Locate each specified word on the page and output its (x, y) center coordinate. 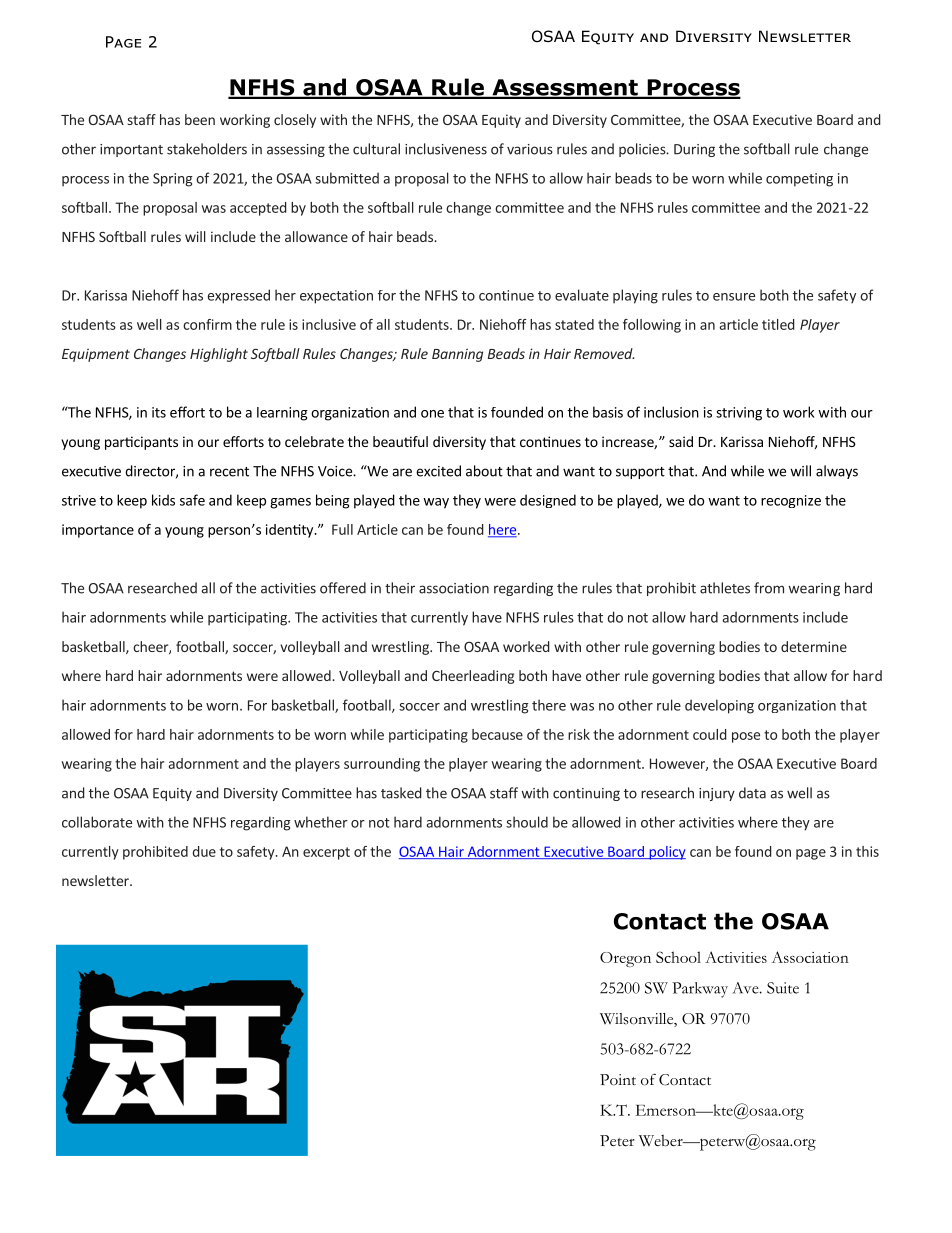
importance (98, 531)
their (400, 588)
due (204, 851)
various (530, 149)
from (769, 588)
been (200, 119)
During (694, 150)
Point (618, 1080)
